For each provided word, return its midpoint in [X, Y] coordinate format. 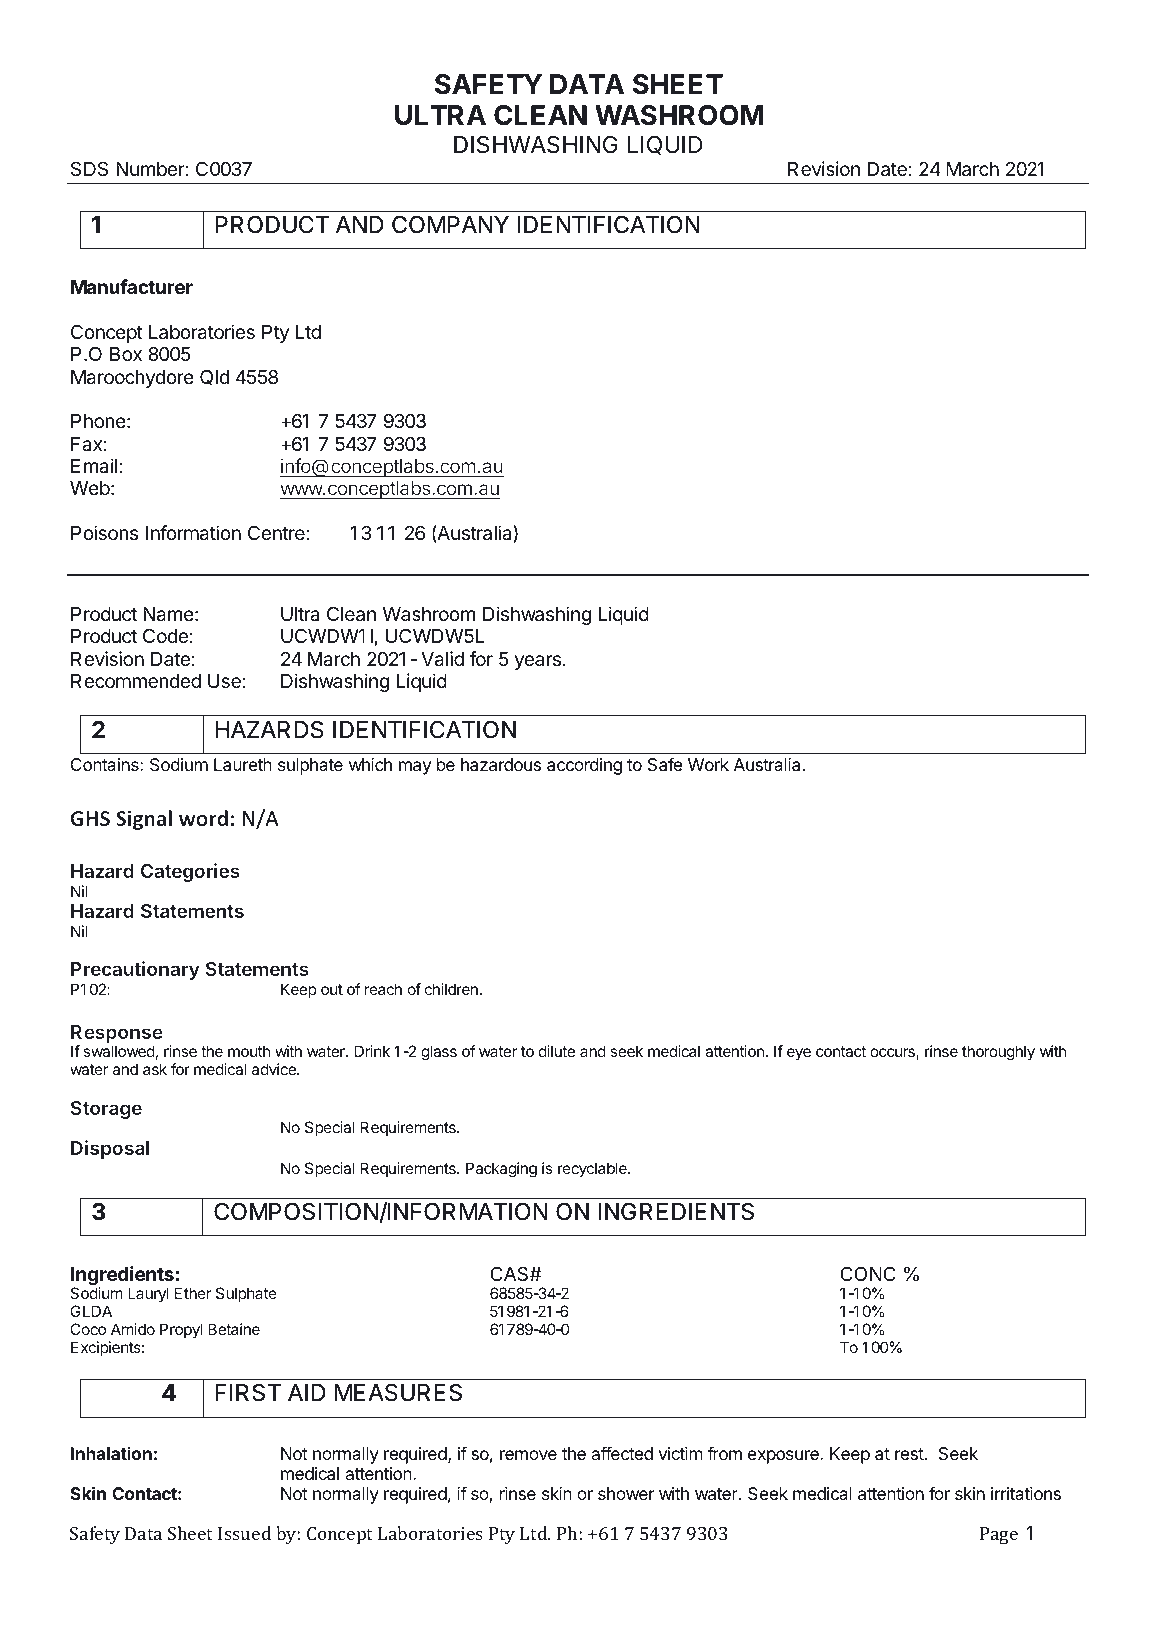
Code [165, 635]
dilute [557, 1051]
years [537, 662]
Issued [244, 1533]
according [584, 766]
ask [155, 1069]
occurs [893, 1054]
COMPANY [450, 224]
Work [708, 764]
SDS [89, 168]
